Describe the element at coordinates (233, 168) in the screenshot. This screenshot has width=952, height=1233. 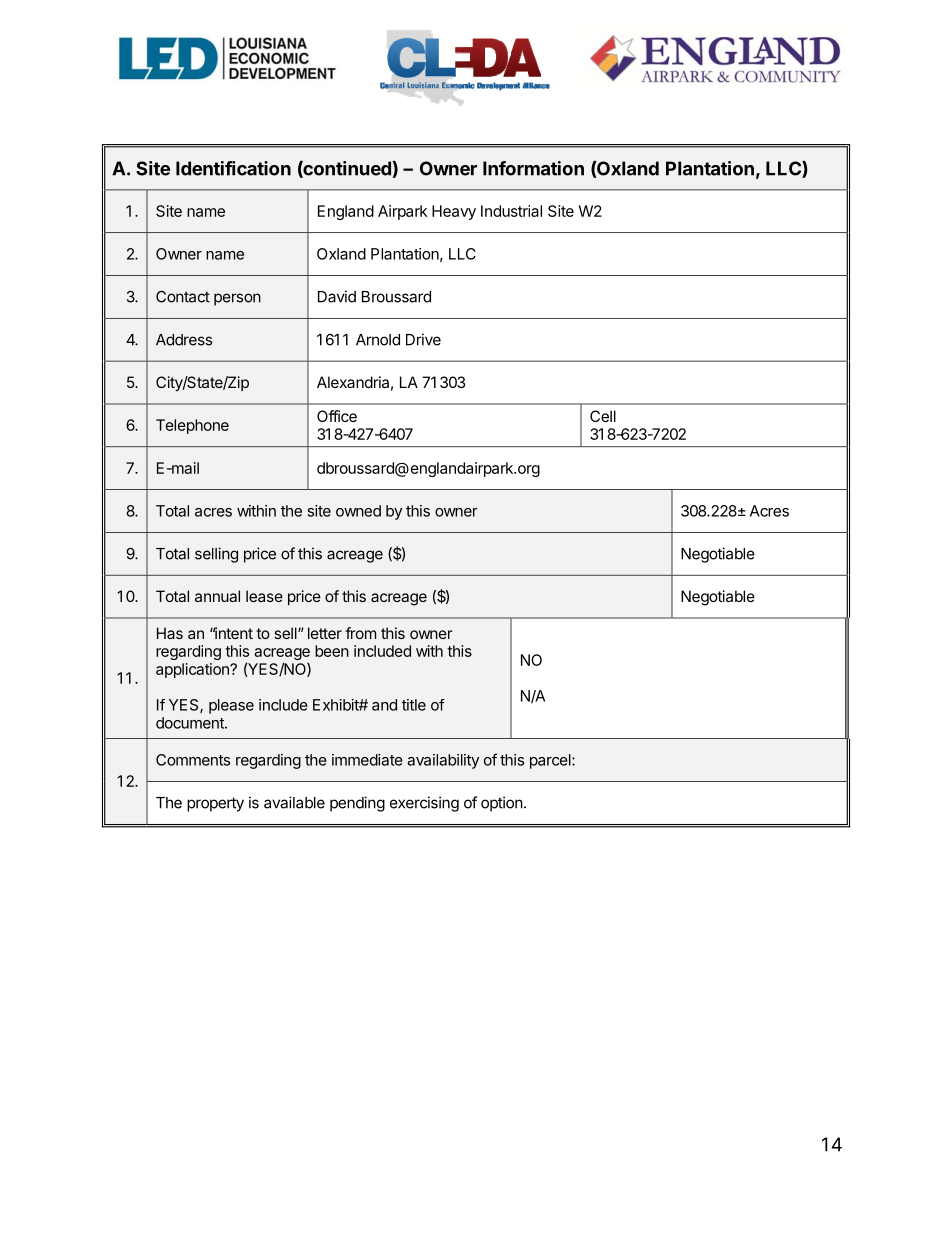
I see `Identification` at that location.
